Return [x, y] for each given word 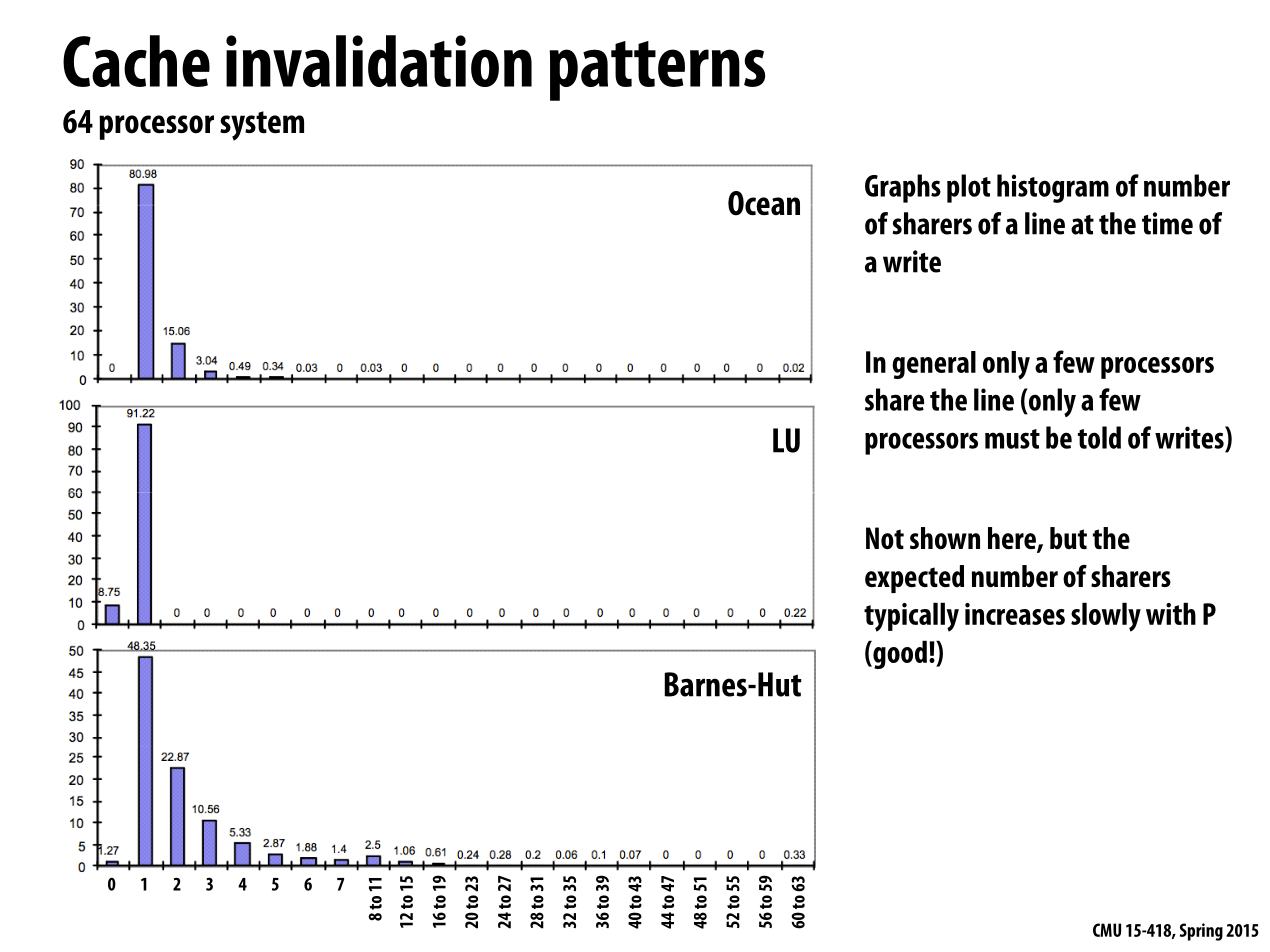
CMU [1107, 930]
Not [885, 538]
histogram [1053, 188]
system [262, 126]
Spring [1201, 932]
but [1068, 538]
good [899, 654]
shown [945, 538]
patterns [657, 71]
